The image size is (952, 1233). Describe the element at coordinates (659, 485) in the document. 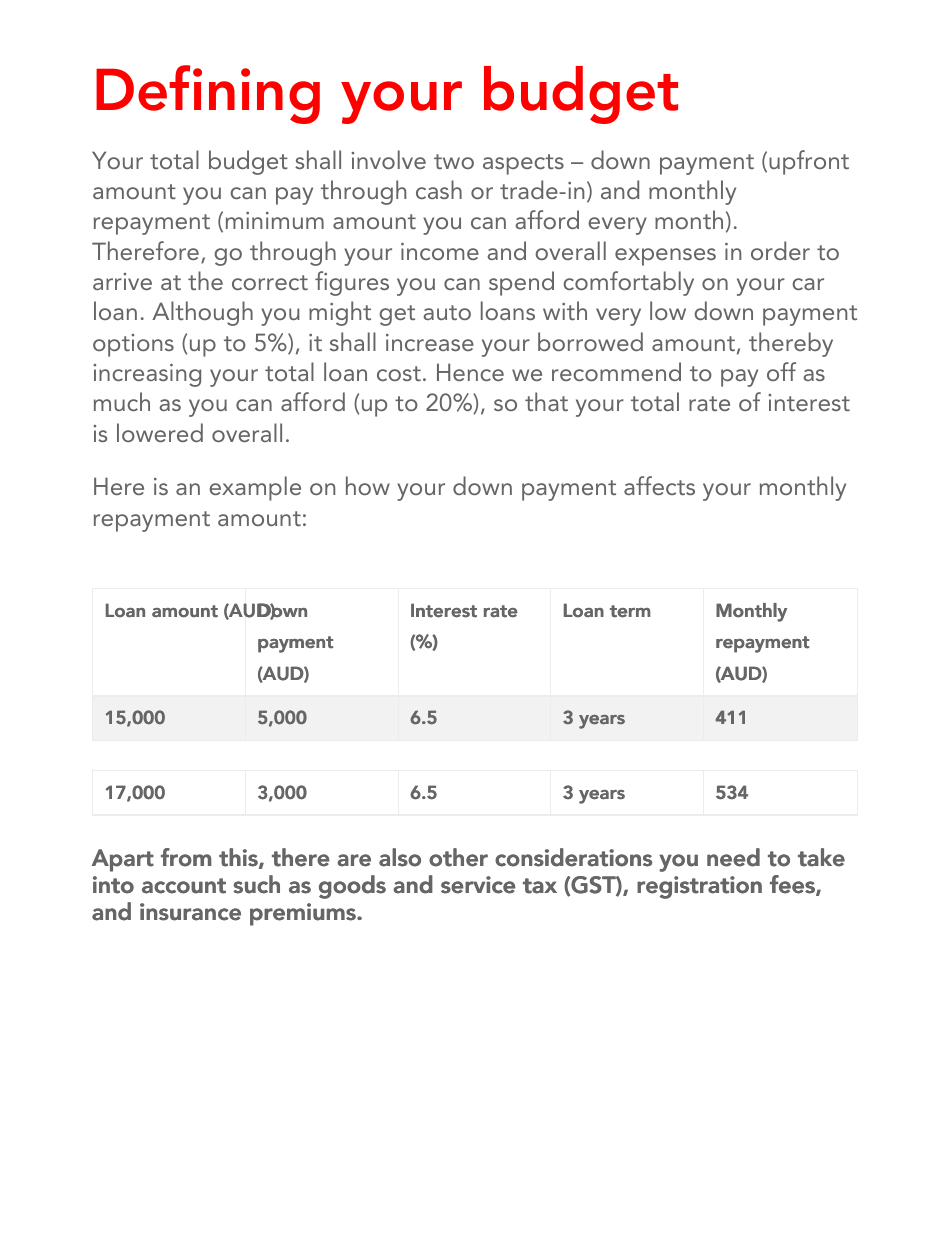

I see `affects` at that location.
